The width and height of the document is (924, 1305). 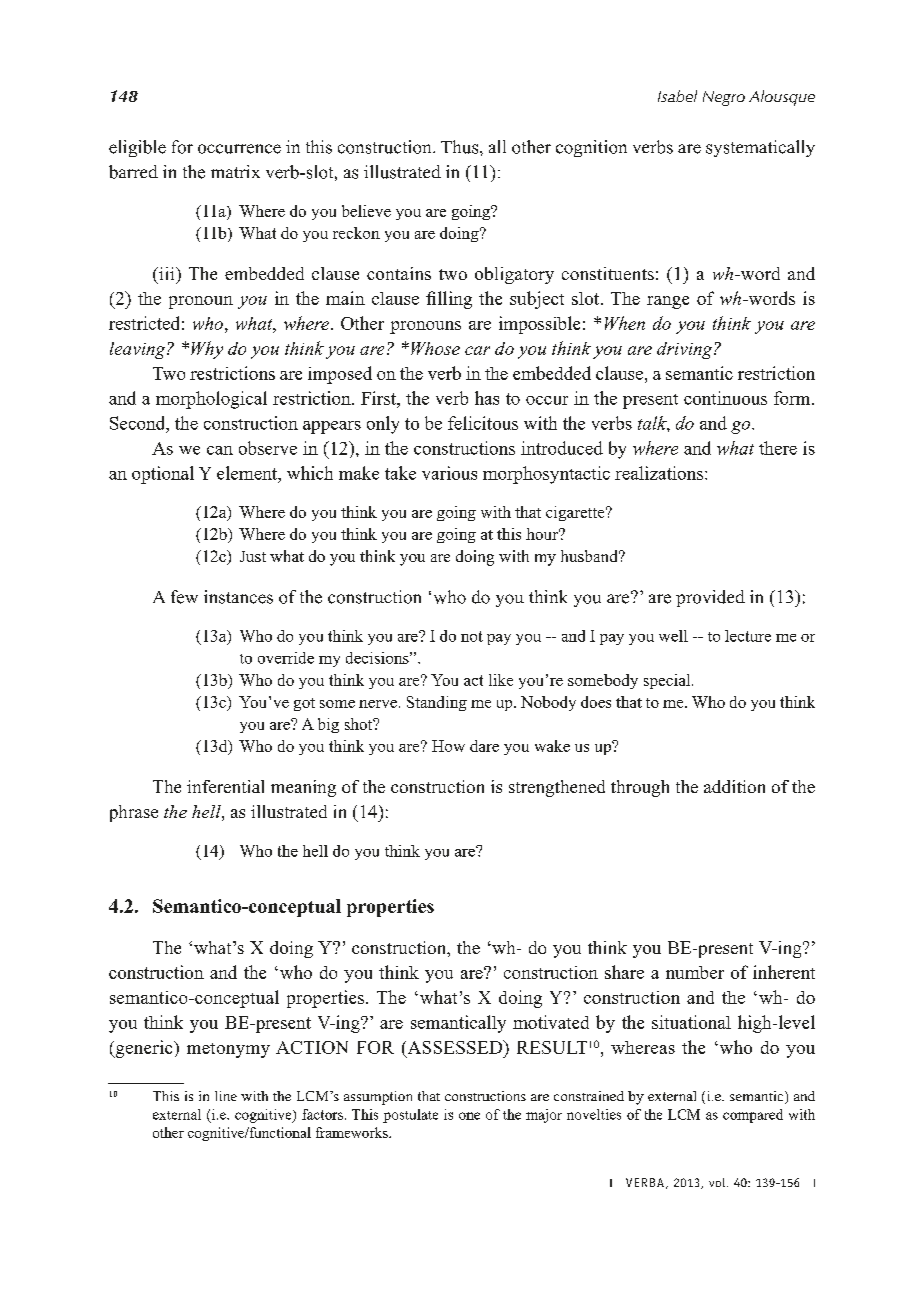 I want to click on realizations, so click(x=660, y=473).
